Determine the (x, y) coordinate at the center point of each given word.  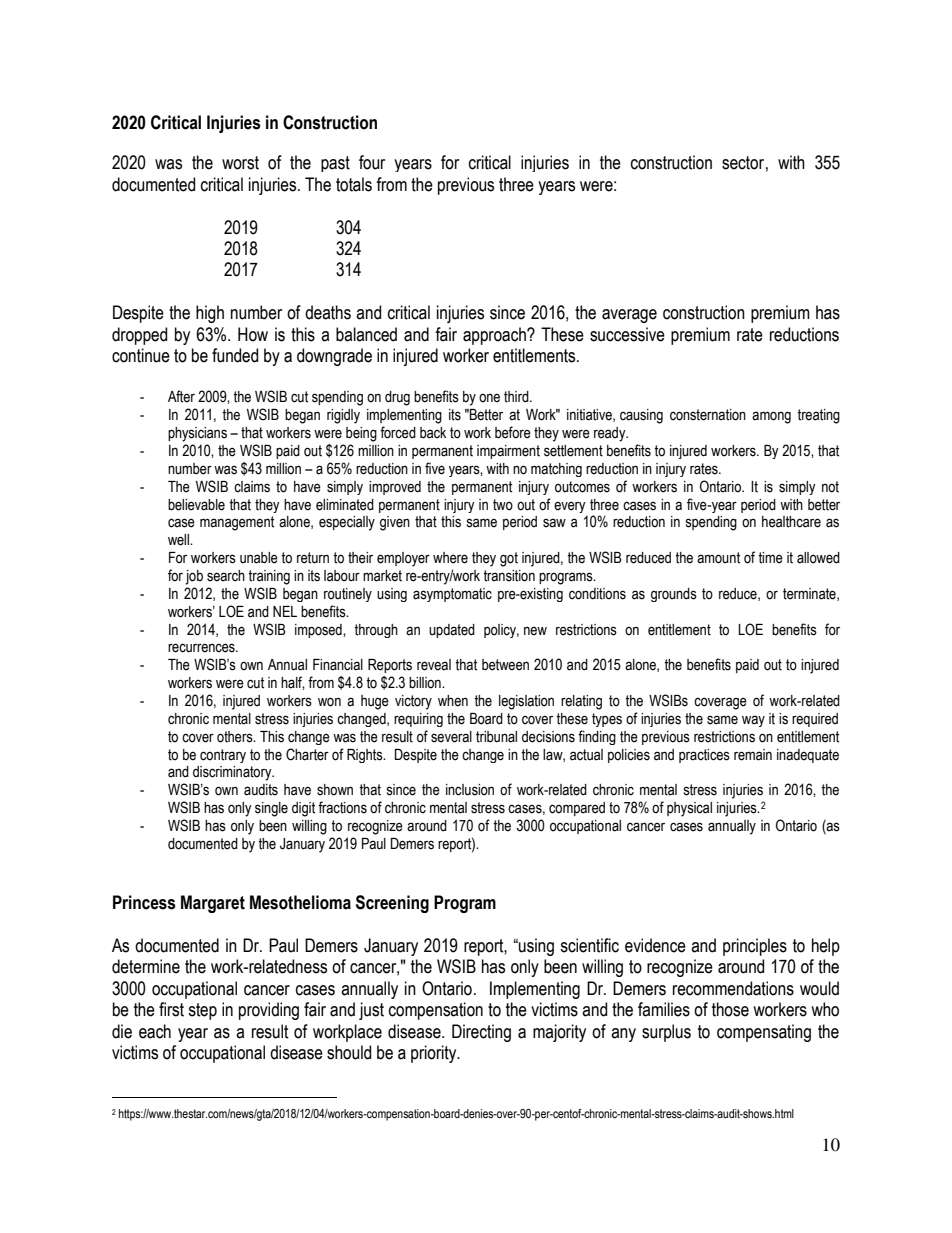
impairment (508, 452)
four (372, 162)
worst (240, 163)
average (629, 316)
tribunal (496, 737)
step (202, 1011)
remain (753, 755)
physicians (197, 434)
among (771, 417)
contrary (223, 756)
